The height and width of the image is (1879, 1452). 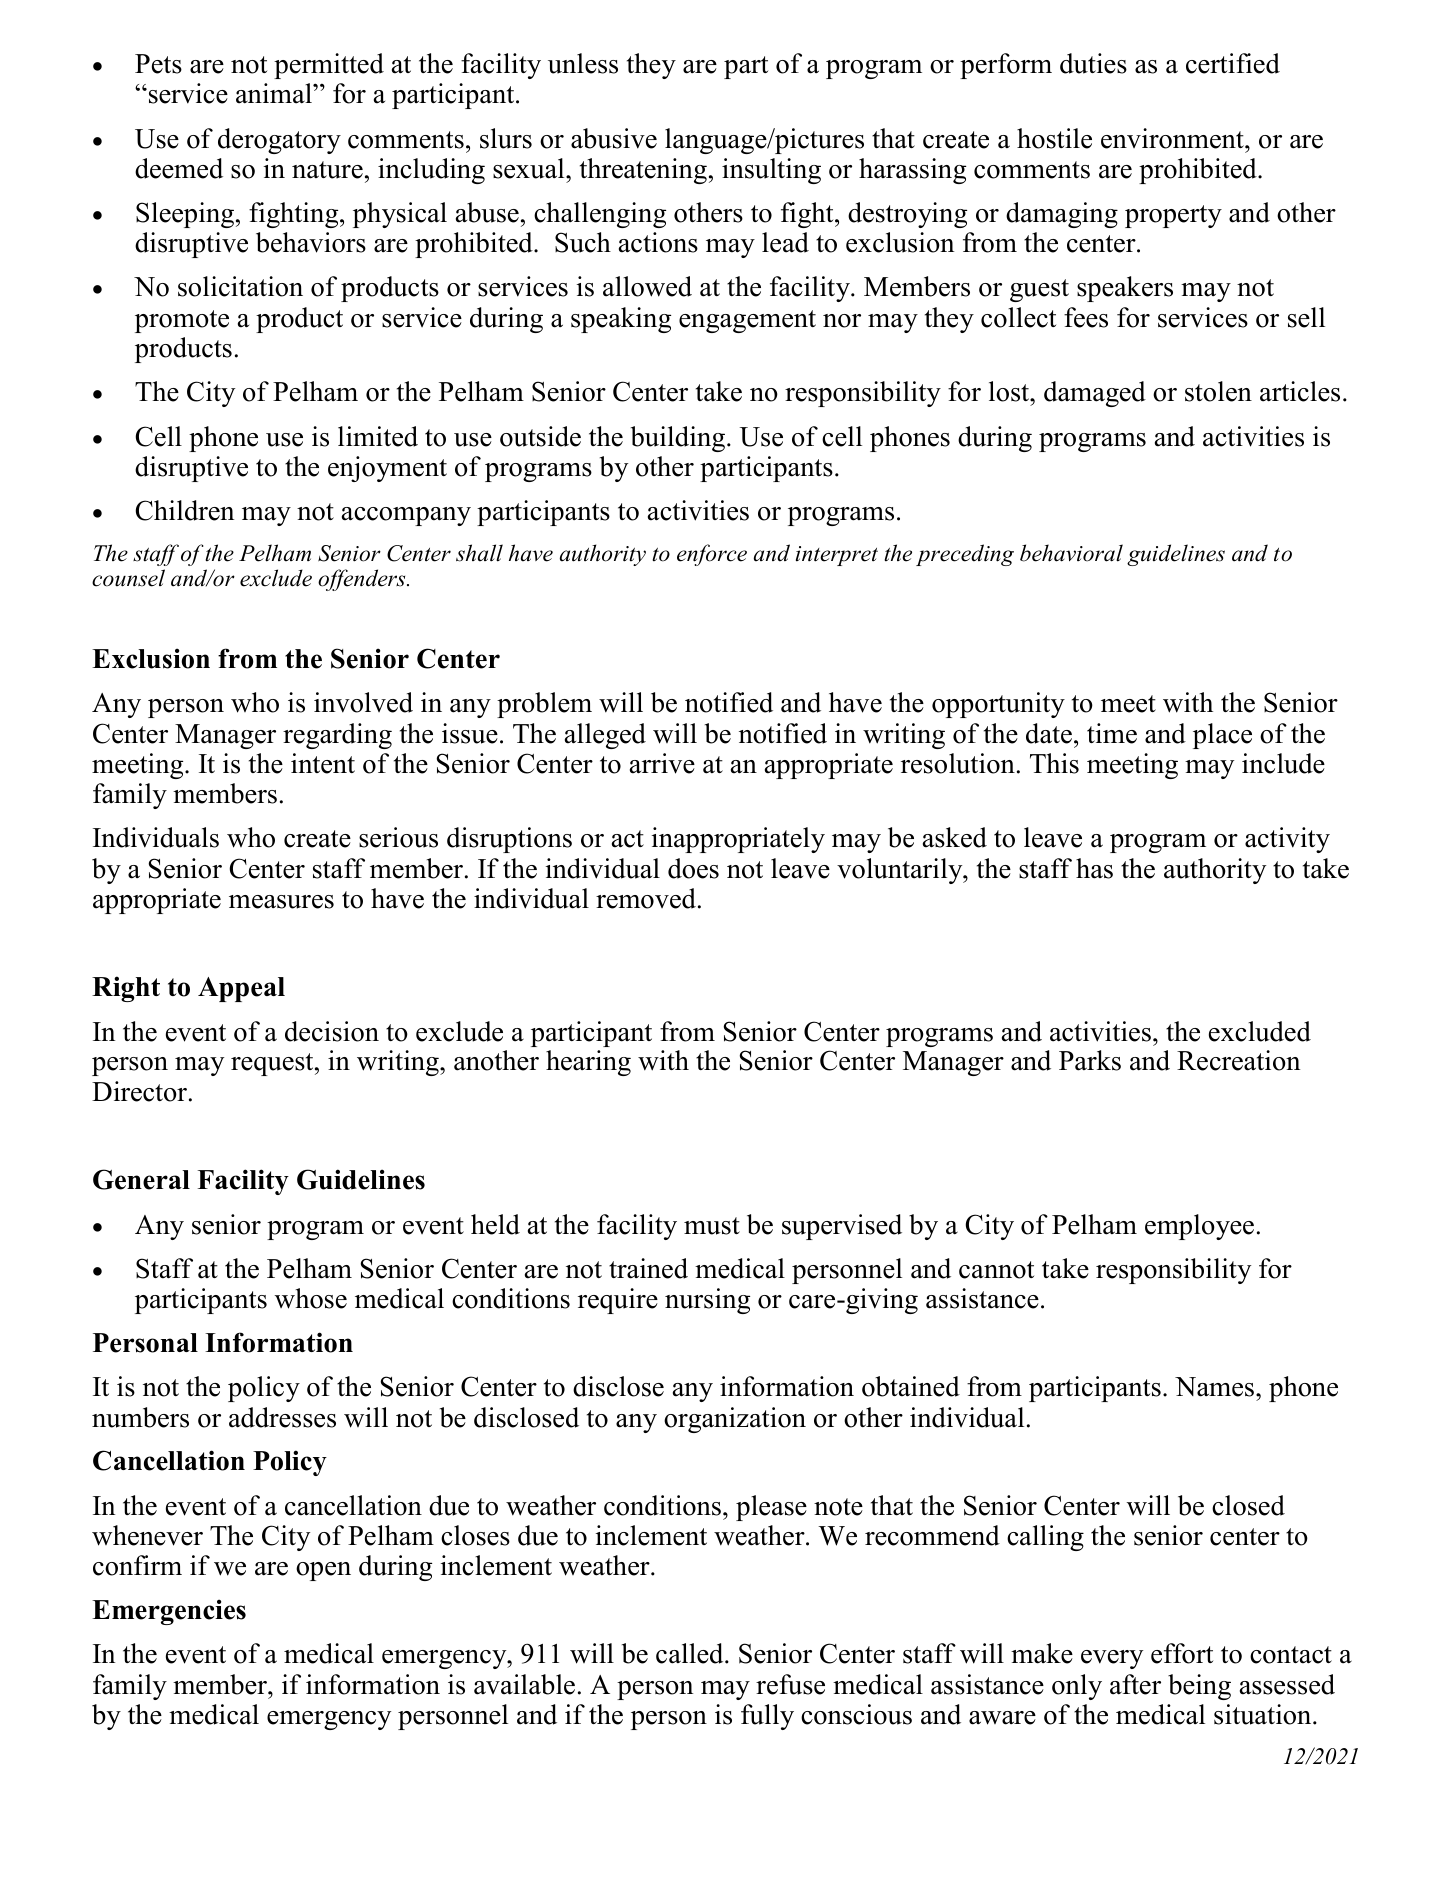 I want to click on Emergencies, so click(x=169, y=1612).
